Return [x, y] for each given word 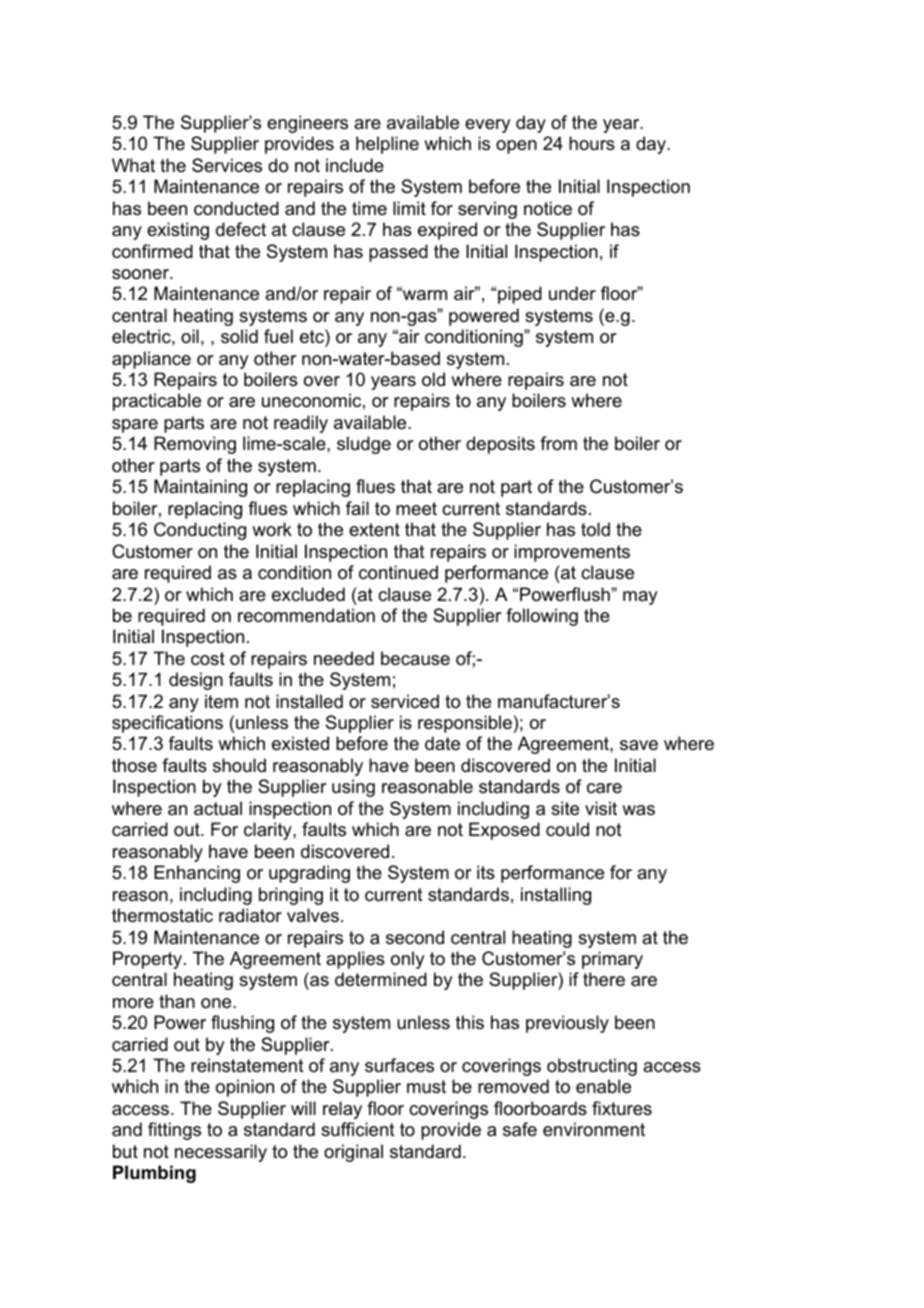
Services [227, 165]
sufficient [358, 1129]
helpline [387, 145]
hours [592, 143]
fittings [174, 1131]
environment [594, 1129]
